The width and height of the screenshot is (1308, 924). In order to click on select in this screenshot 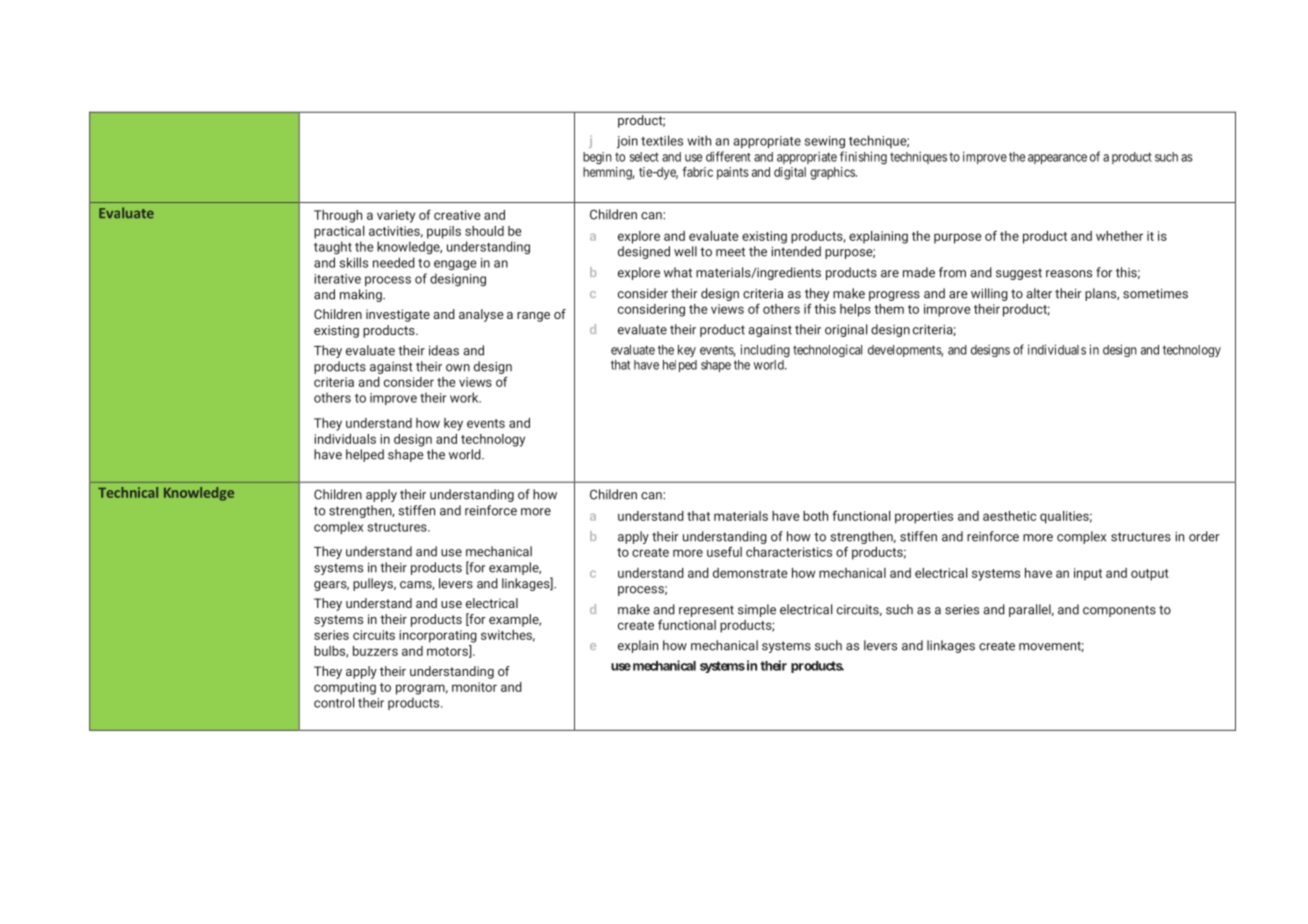, I will do `click(644, 157)`.
